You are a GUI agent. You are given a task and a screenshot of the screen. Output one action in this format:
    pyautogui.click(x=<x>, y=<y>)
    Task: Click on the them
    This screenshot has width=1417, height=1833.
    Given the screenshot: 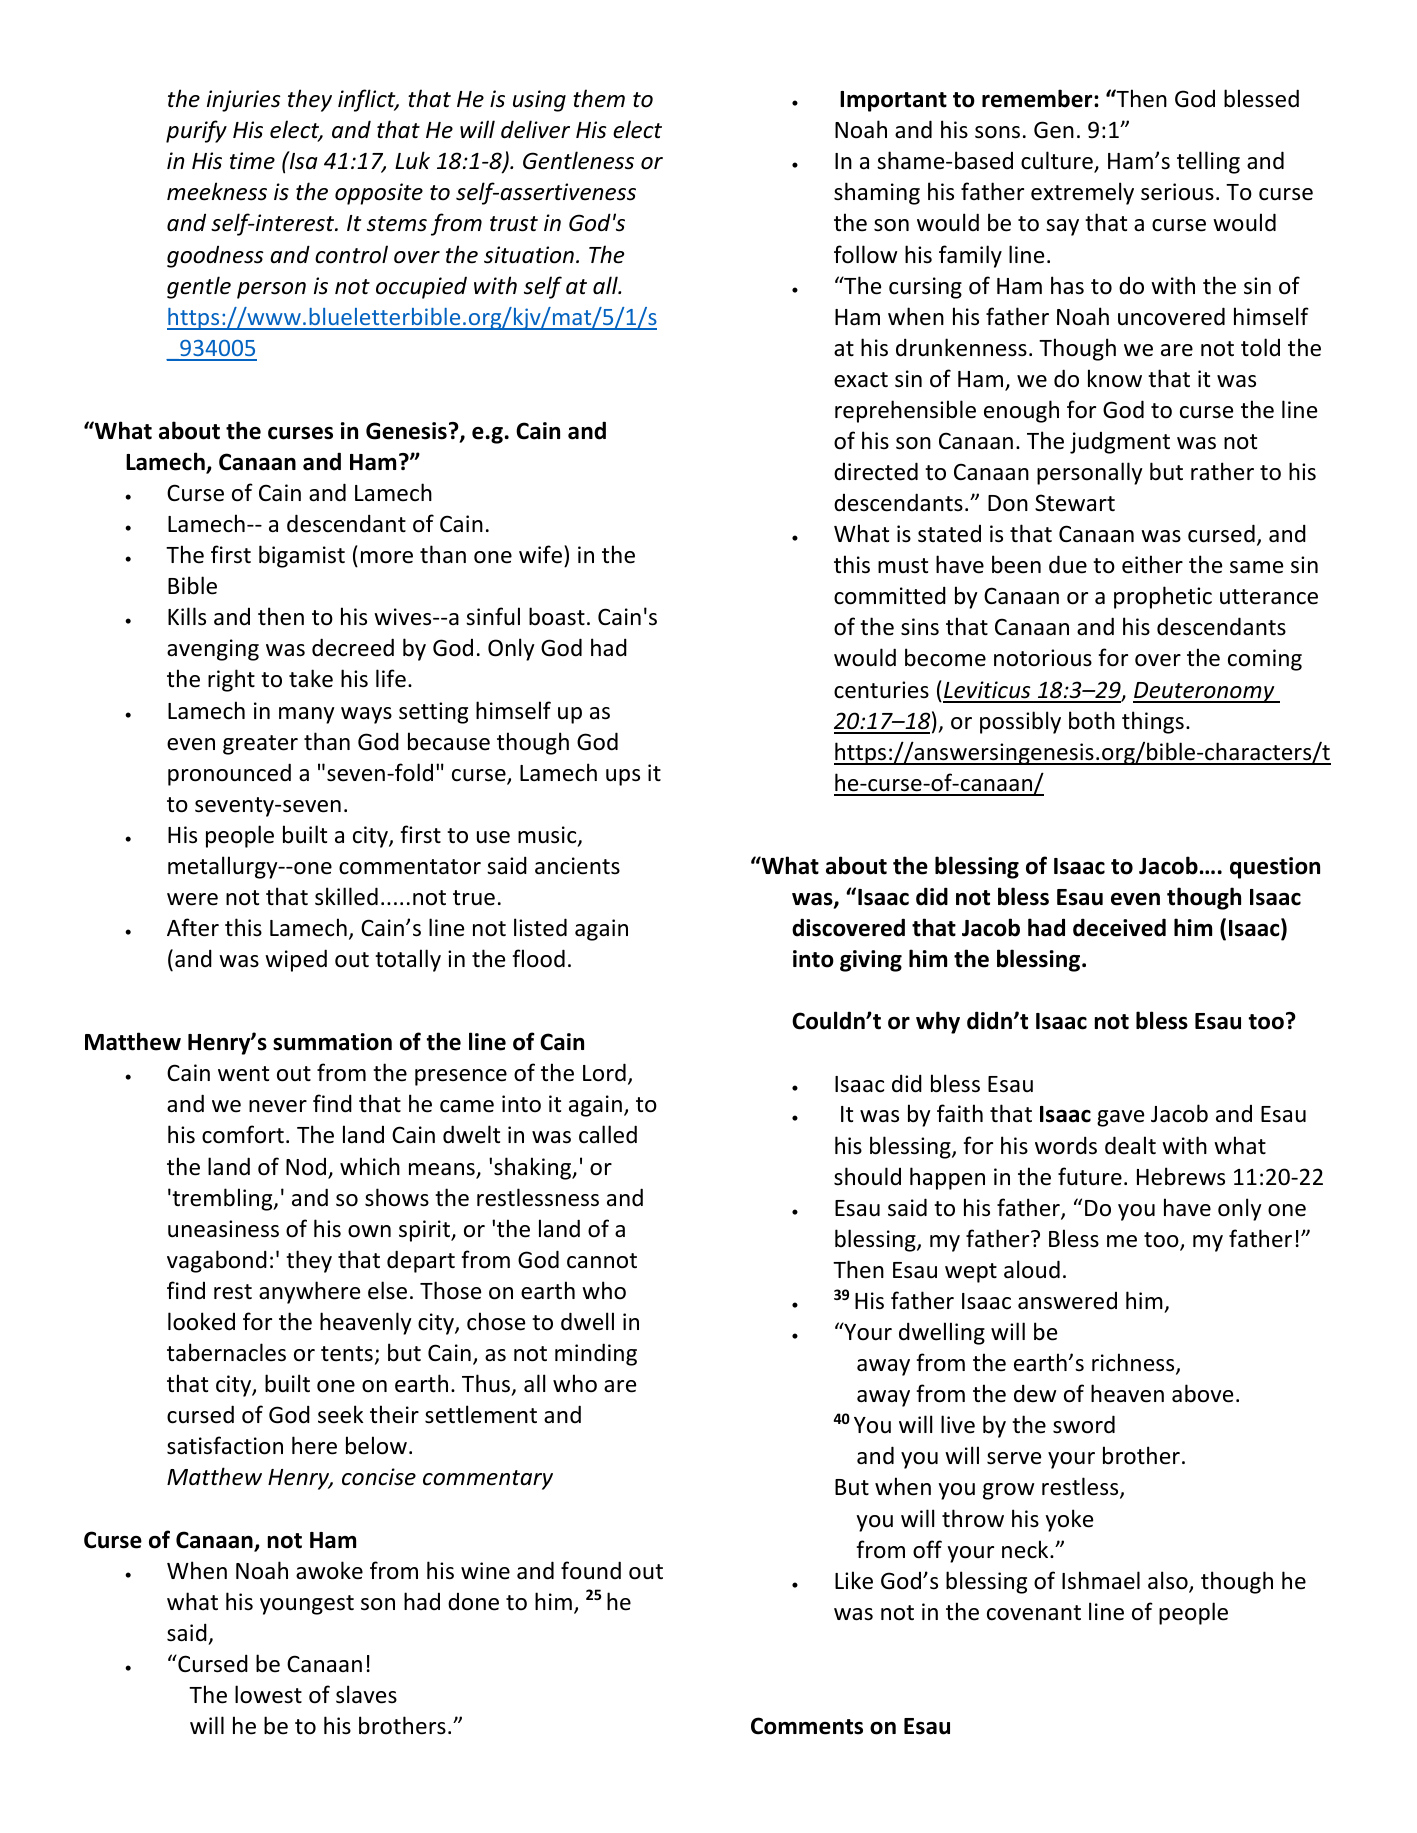 What is the action you would take?
    pyautogui.click(x=599, y=98)
